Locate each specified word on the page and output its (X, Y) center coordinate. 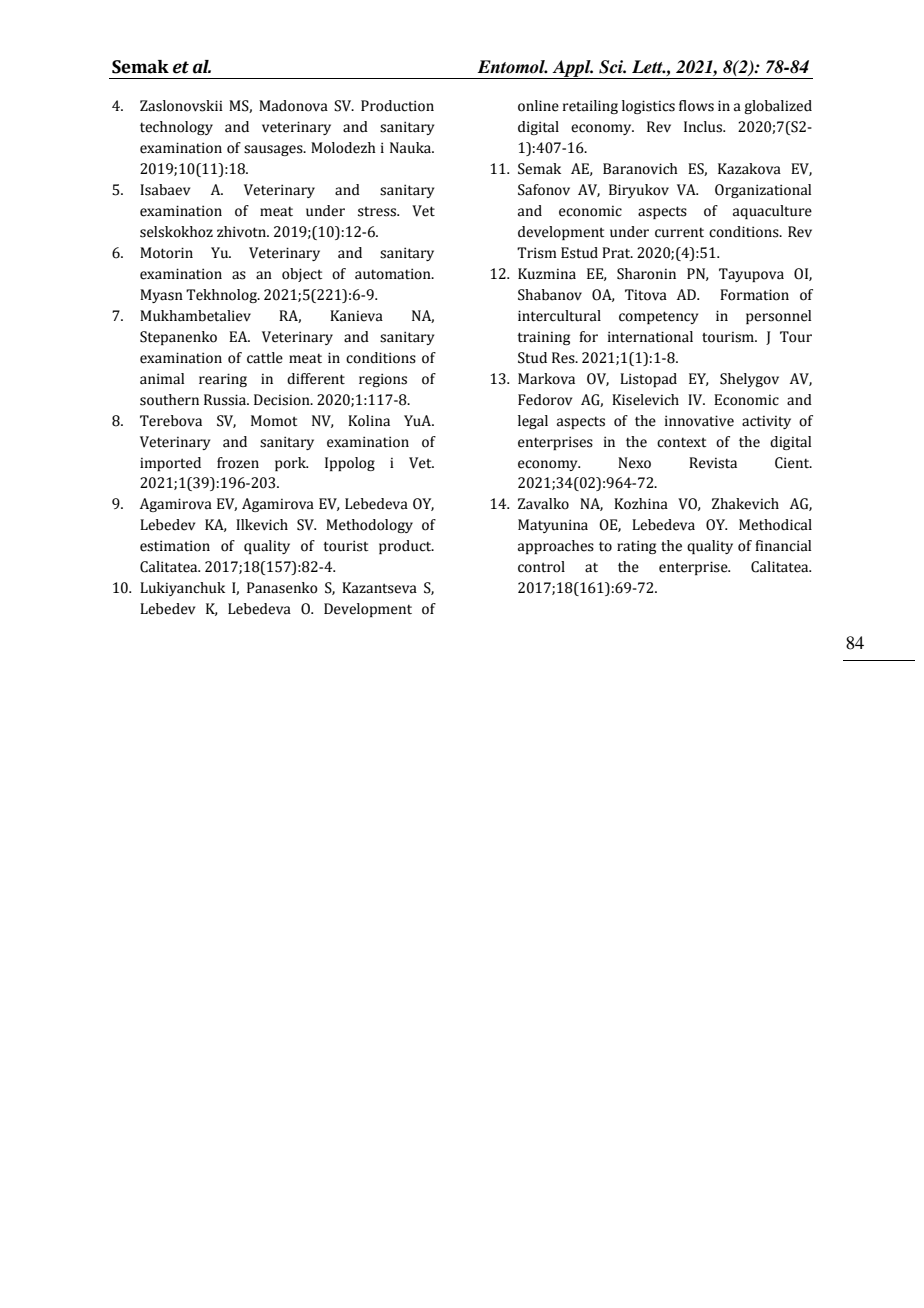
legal (533, 422)
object (302, 275)
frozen (238, 463)
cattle (265, 358)
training (543, 338)
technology (176, 128)
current (679, 232)
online (538, 106)
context (681, 442)
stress (378, 211)
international (650, 337)
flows (696, 106)
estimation (175, 546)
